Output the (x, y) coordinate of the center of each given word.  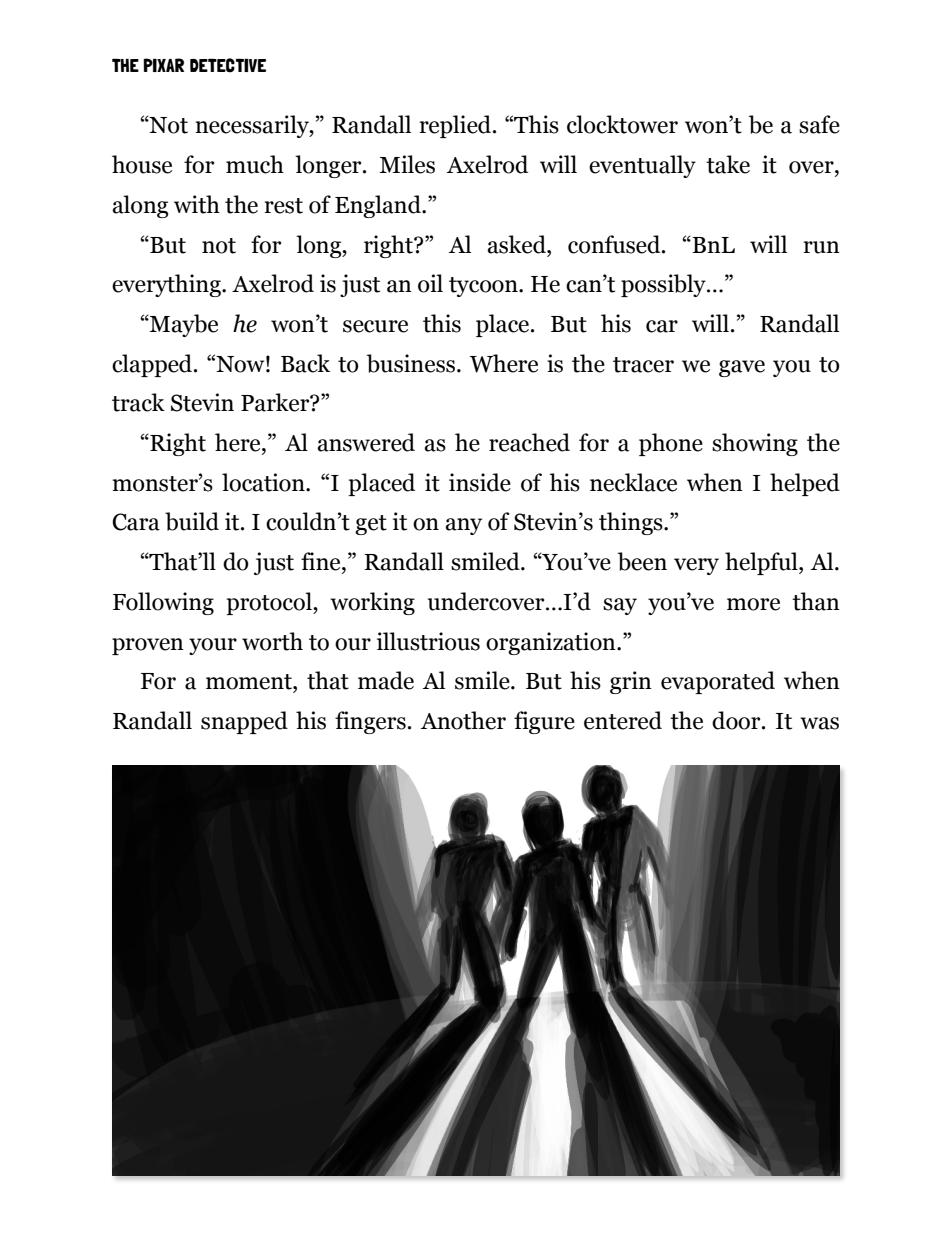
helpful (762, 563)
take (728, 164)
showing (755, 444)
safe (819, 124)
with (197, 204)
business (411, 363)
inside (480, 482)
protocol (270, 603)
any (463, 526)
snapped (244, 722)
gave (742, 368)
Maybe (183, 325)
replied (456, 126)
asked (517, 244)
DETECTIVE (228, 65)
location (264, 482)
